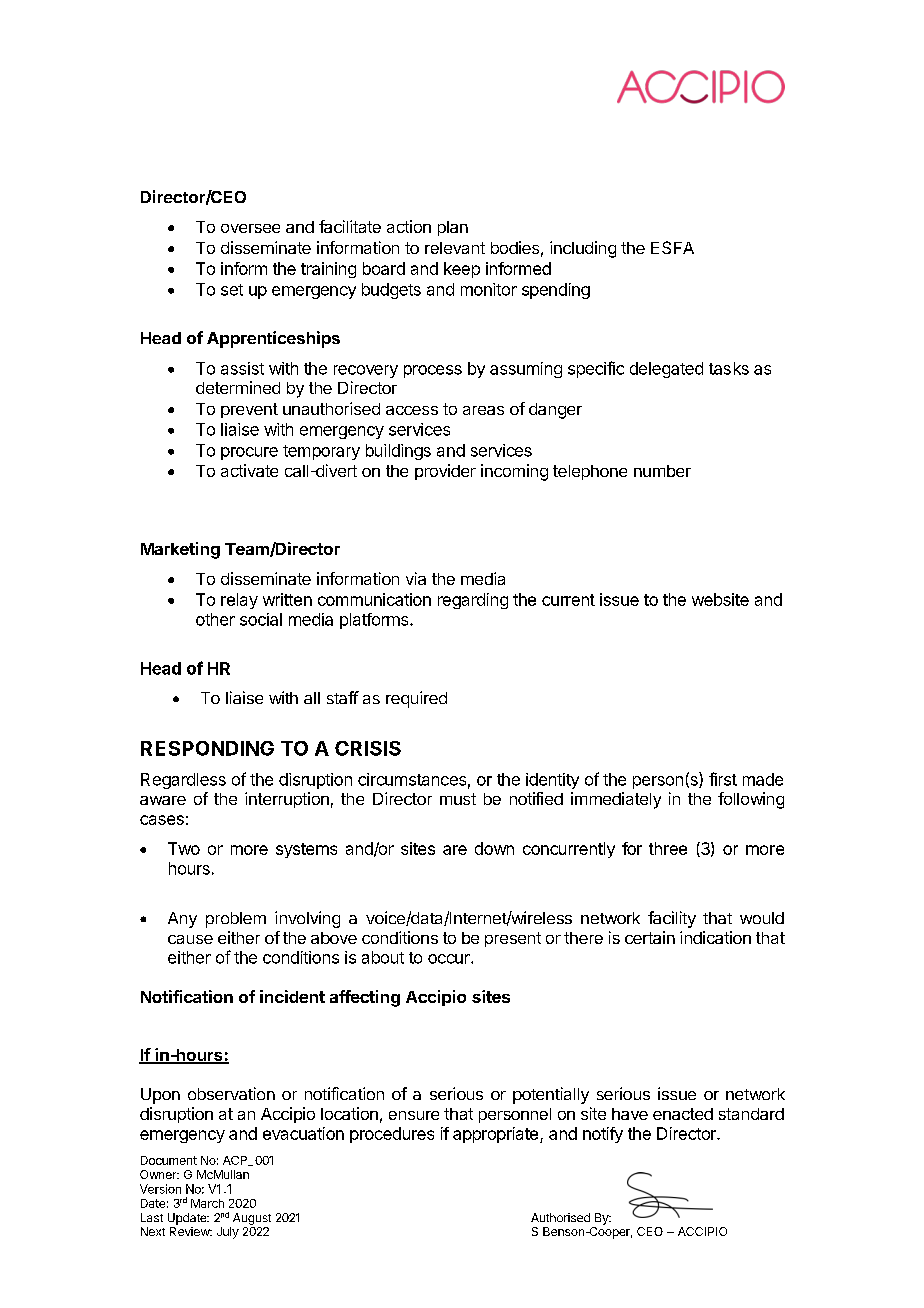  What do you see at coordinates (683, 1114) in the document?
I see `enacted` at bounding box center [683, 1114].
